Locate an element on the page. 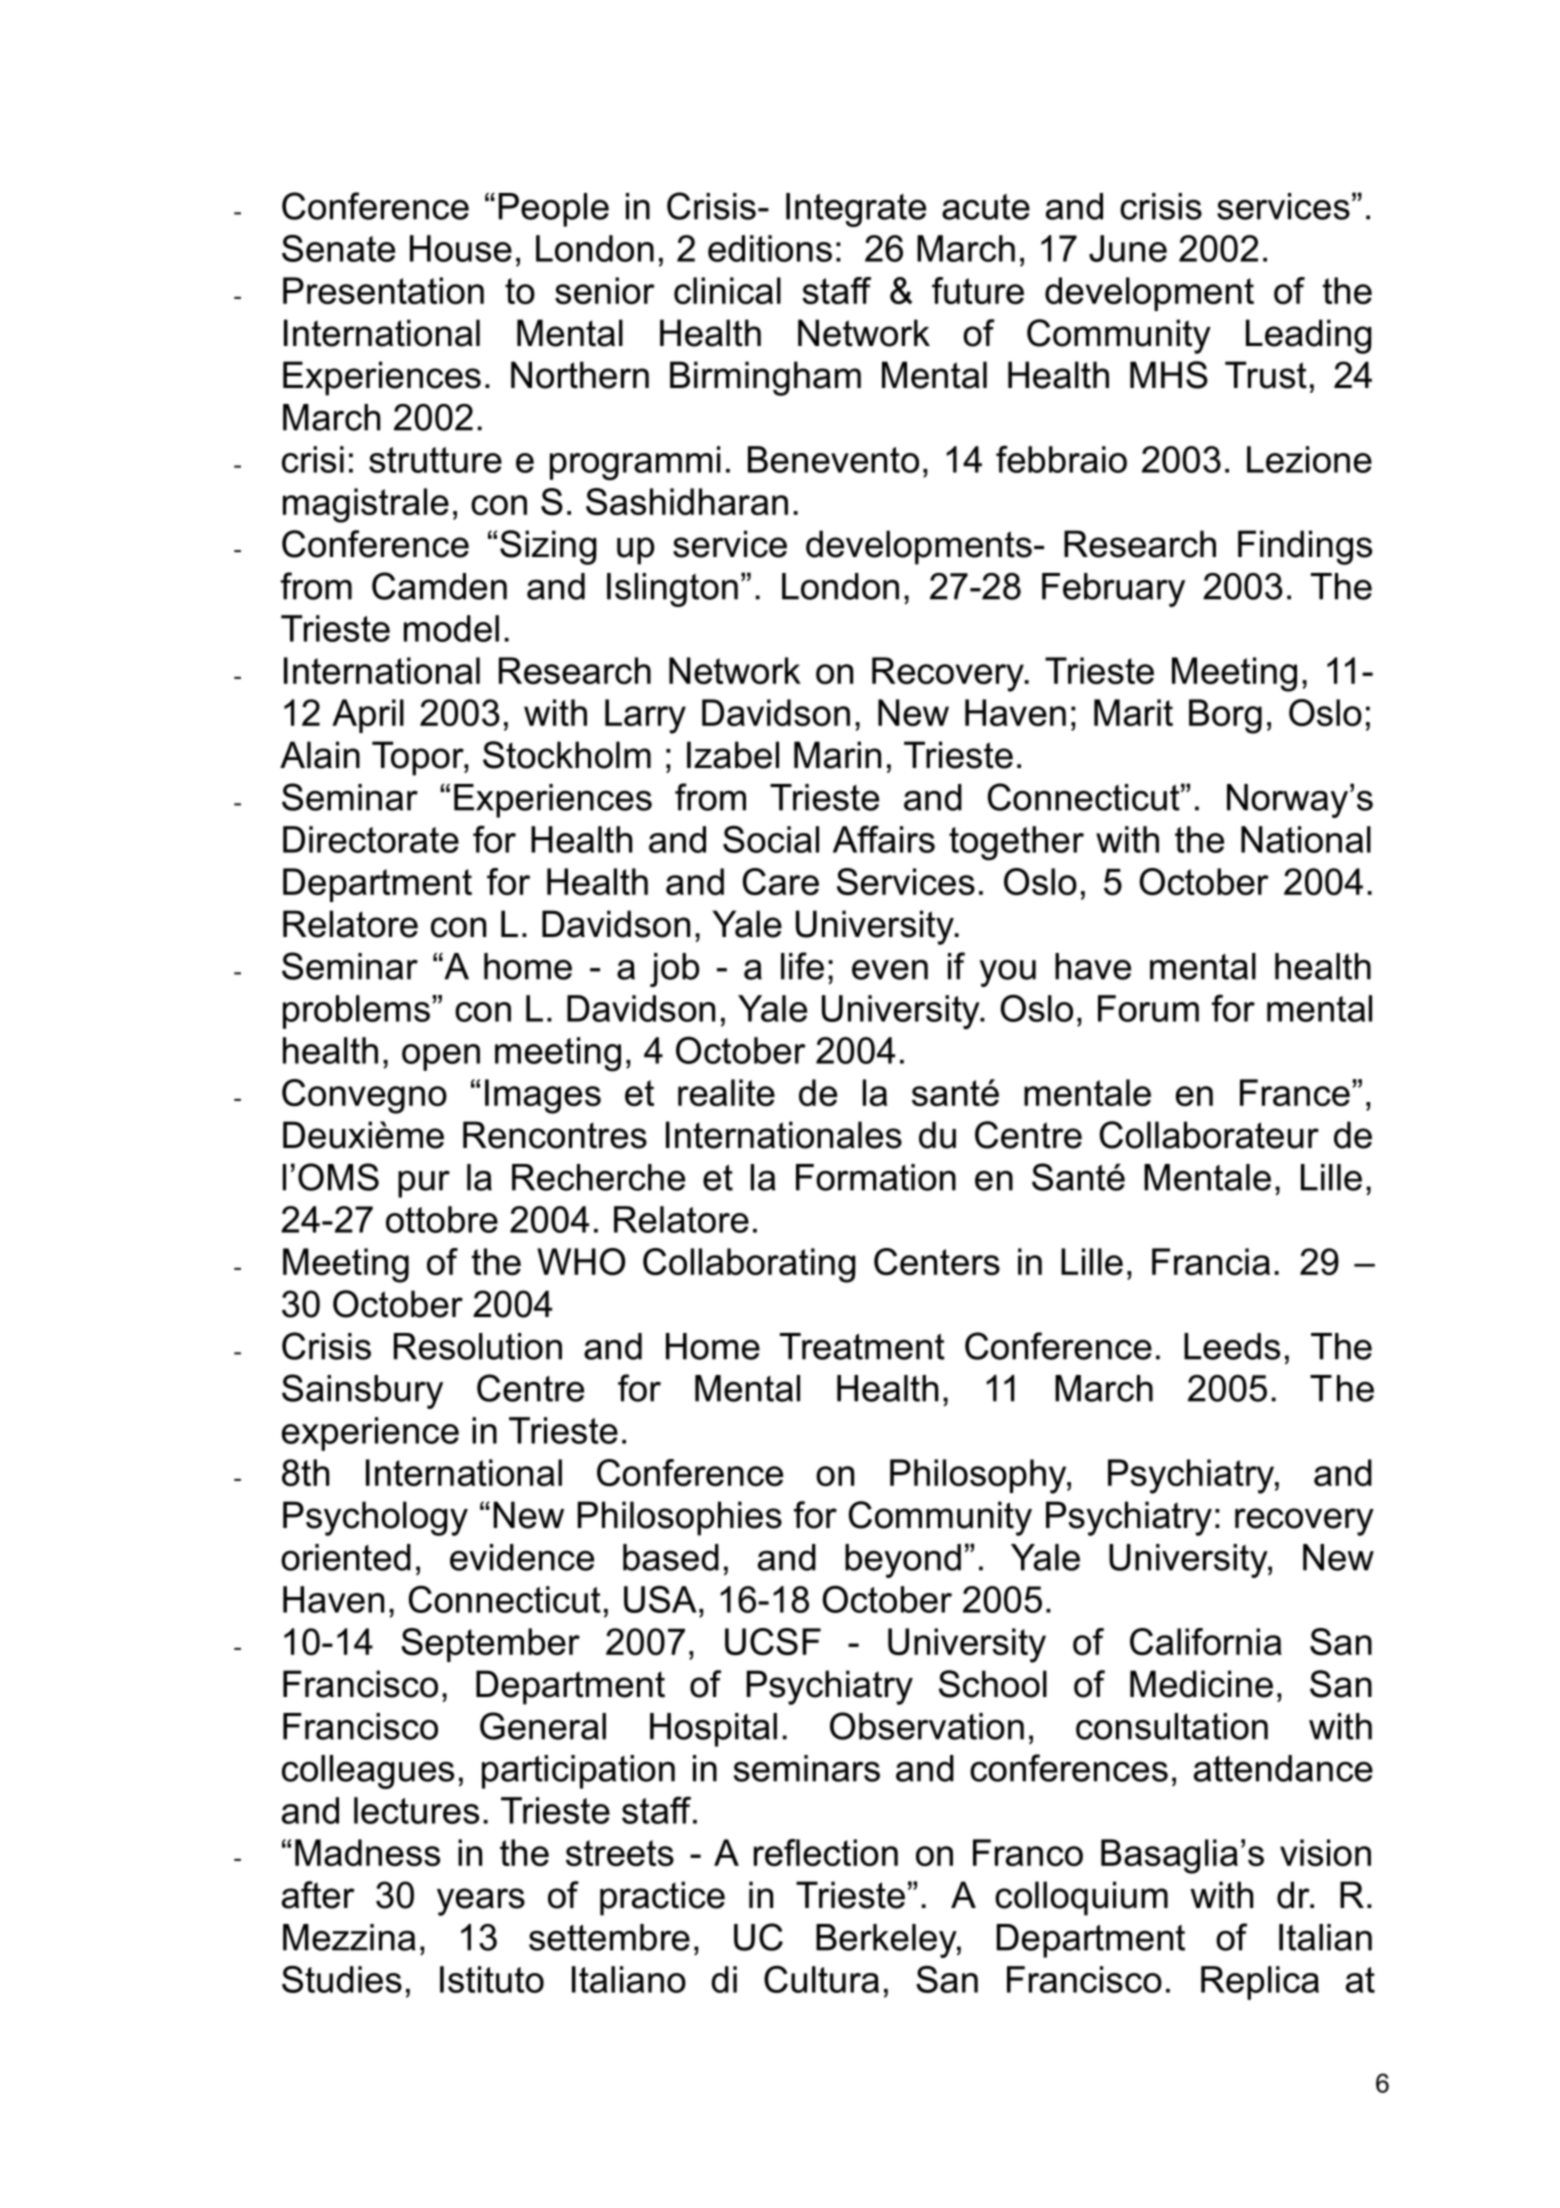 The height and width of the document is (2208, 1560). House is located at coordinates (461, 248).
